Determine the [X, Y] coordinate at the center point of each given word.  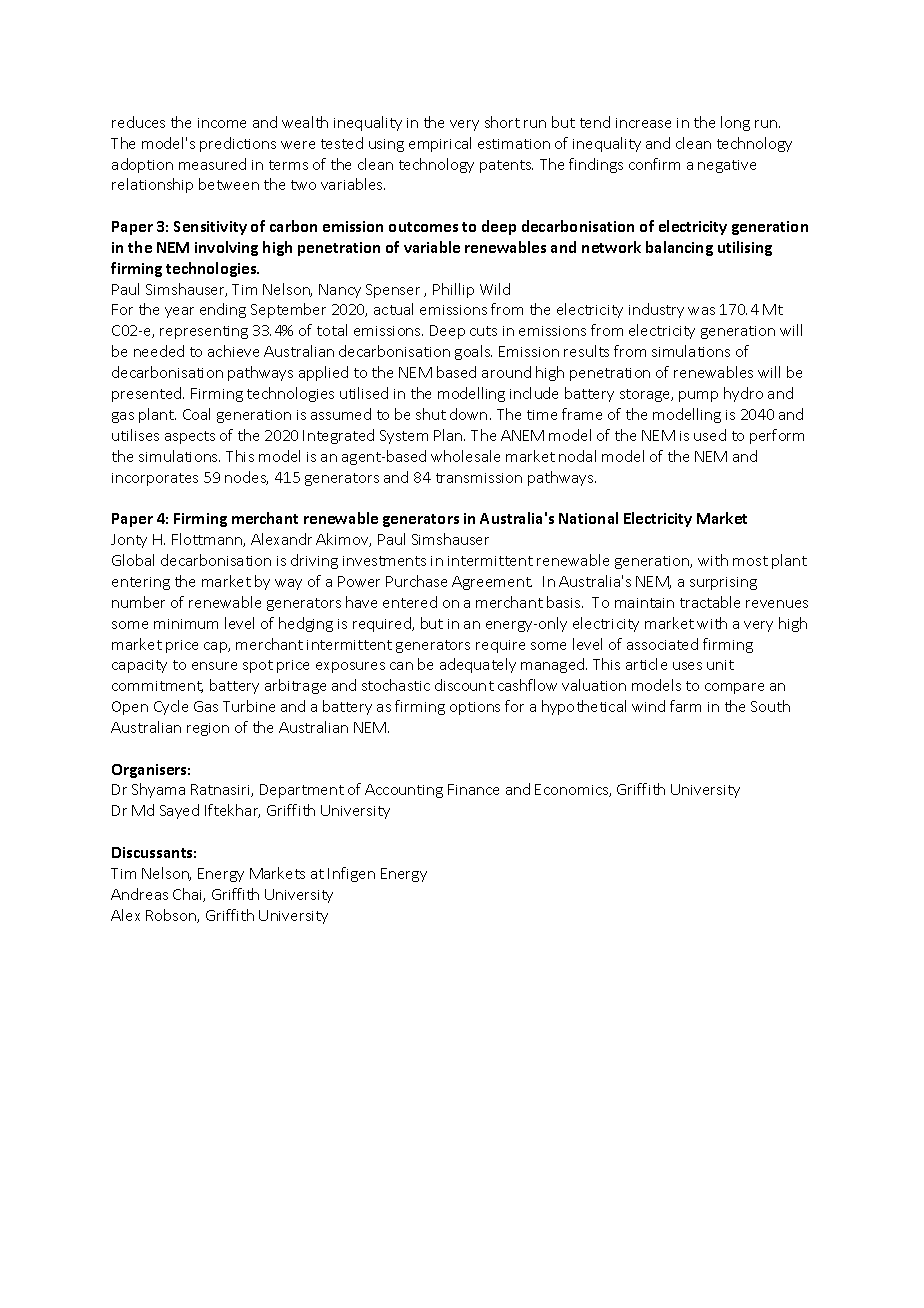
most [750, 561]
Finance [473, 789]
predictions [238, 144]
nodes [246, 478]
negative [727, 166]
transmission [479, 478]
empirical [440, 144]
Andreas [139, 894]
